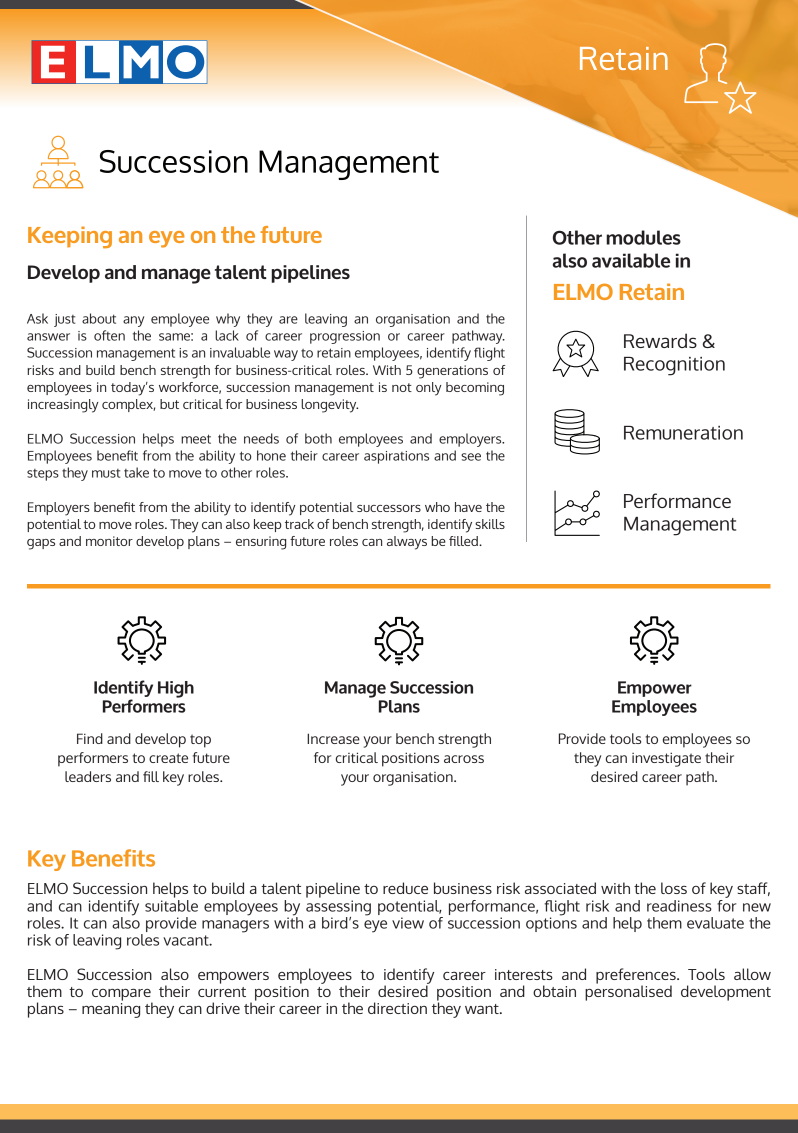  I want to click on direction, so click(397, 1008).
